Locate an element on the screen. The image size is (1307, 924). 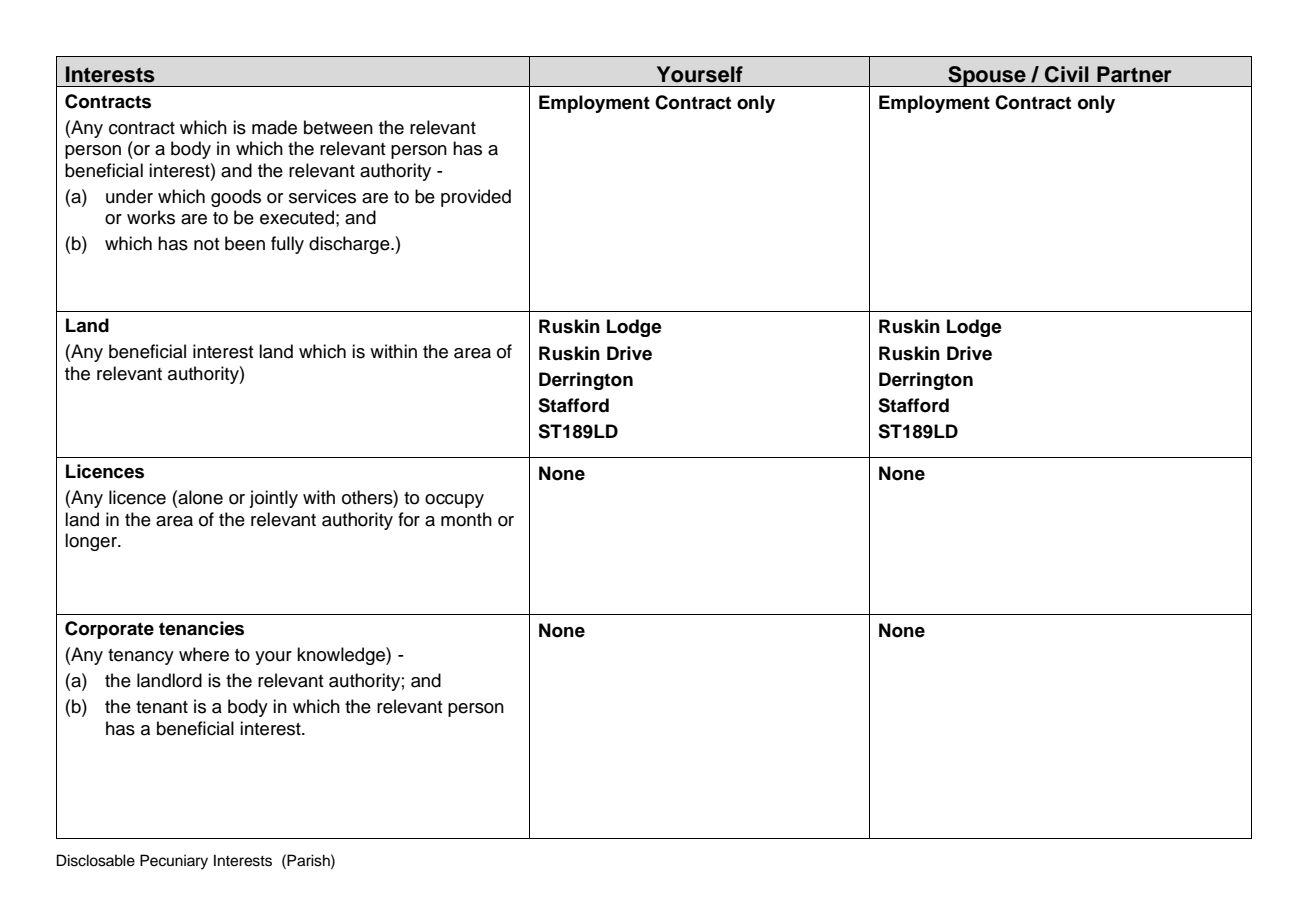
Spouse is located at coordinates (987, 76).
